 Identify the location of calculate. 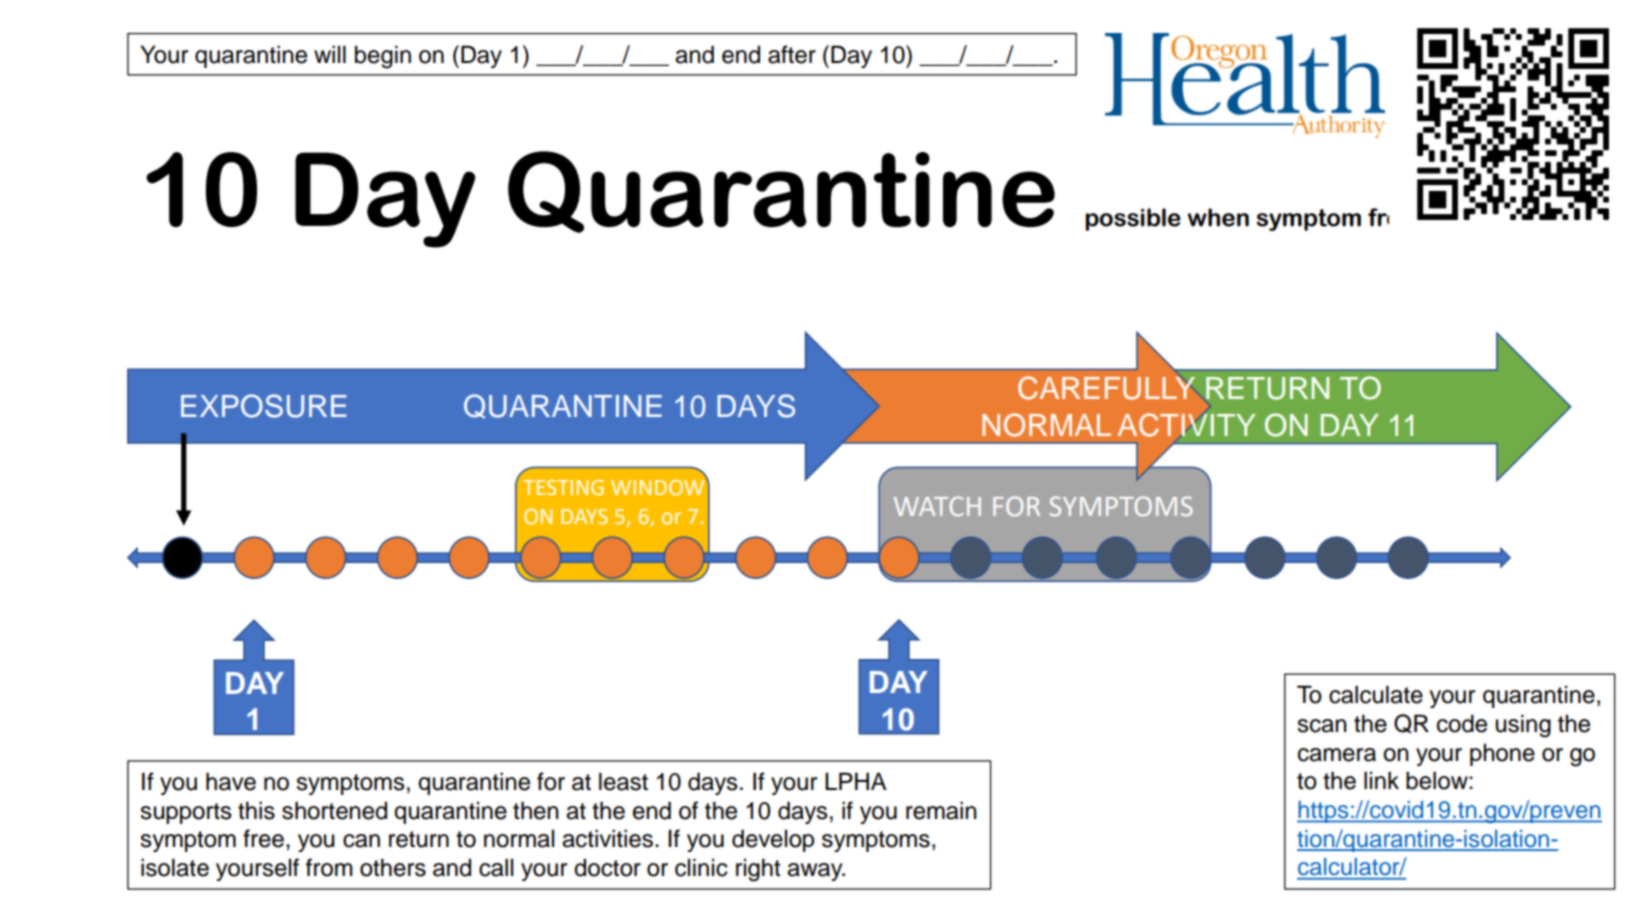
(1376, 694).
